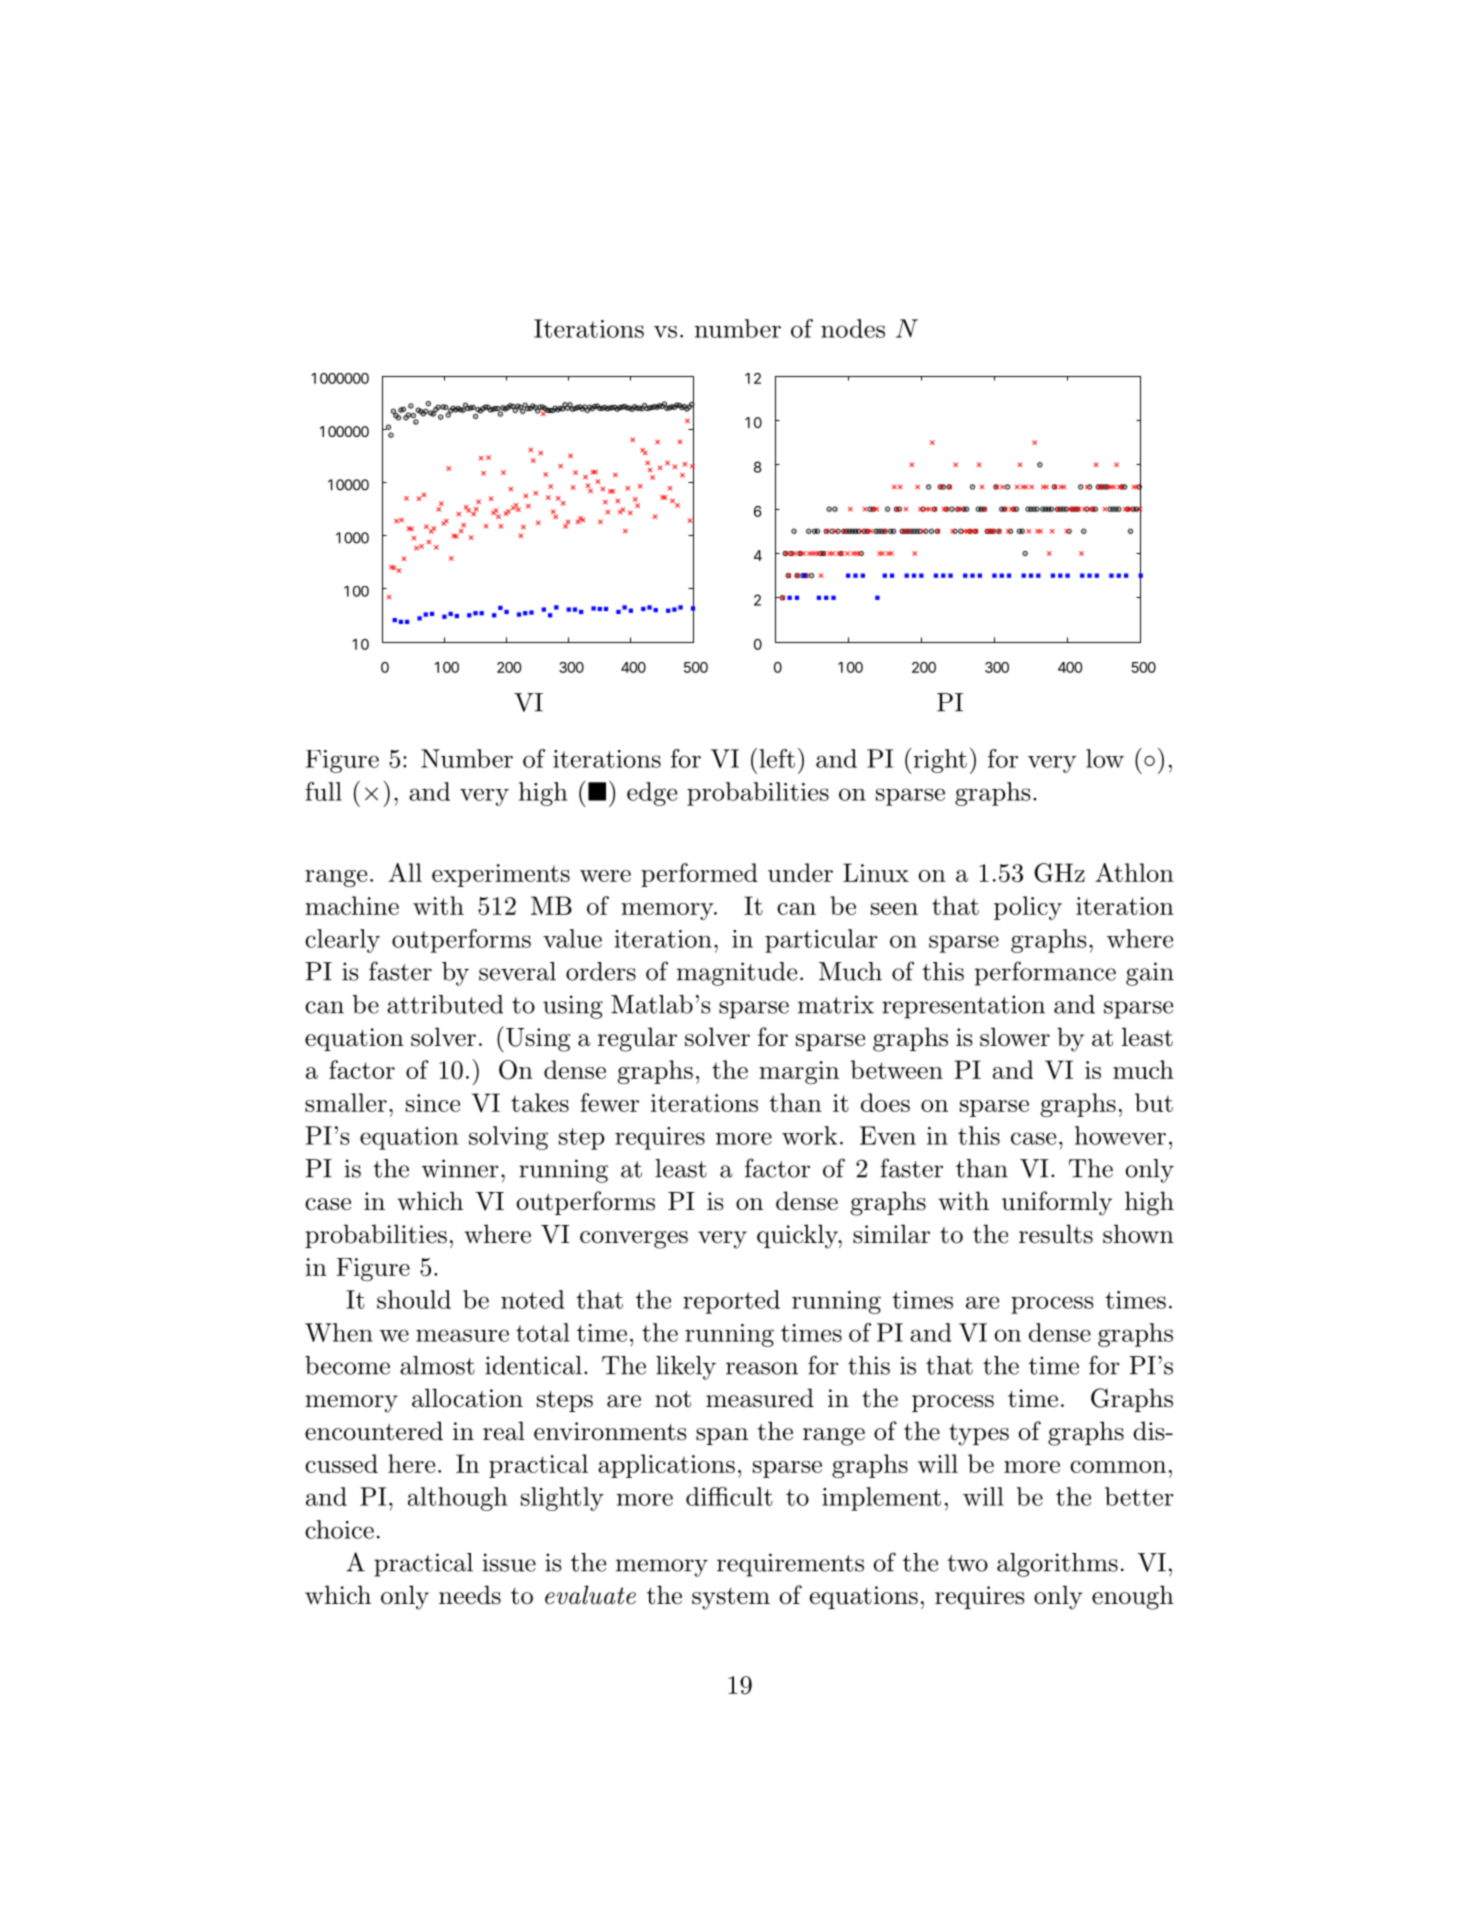 The width and height of the image is (1483, 1919). I want to click on full, so click(323, 791).
